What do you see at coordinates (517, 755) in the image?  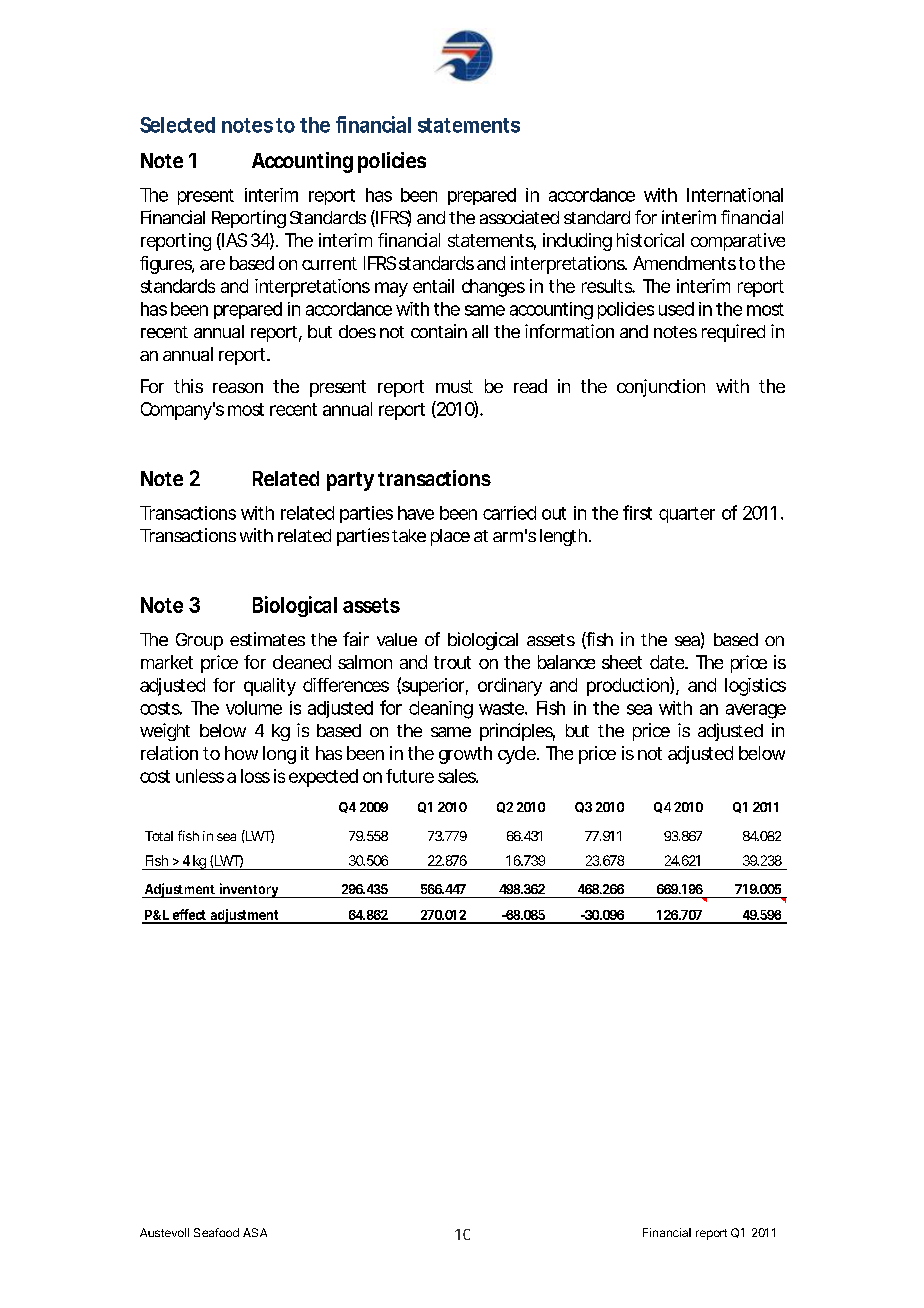 I see `cycle` at bounding box center [517, 755].
